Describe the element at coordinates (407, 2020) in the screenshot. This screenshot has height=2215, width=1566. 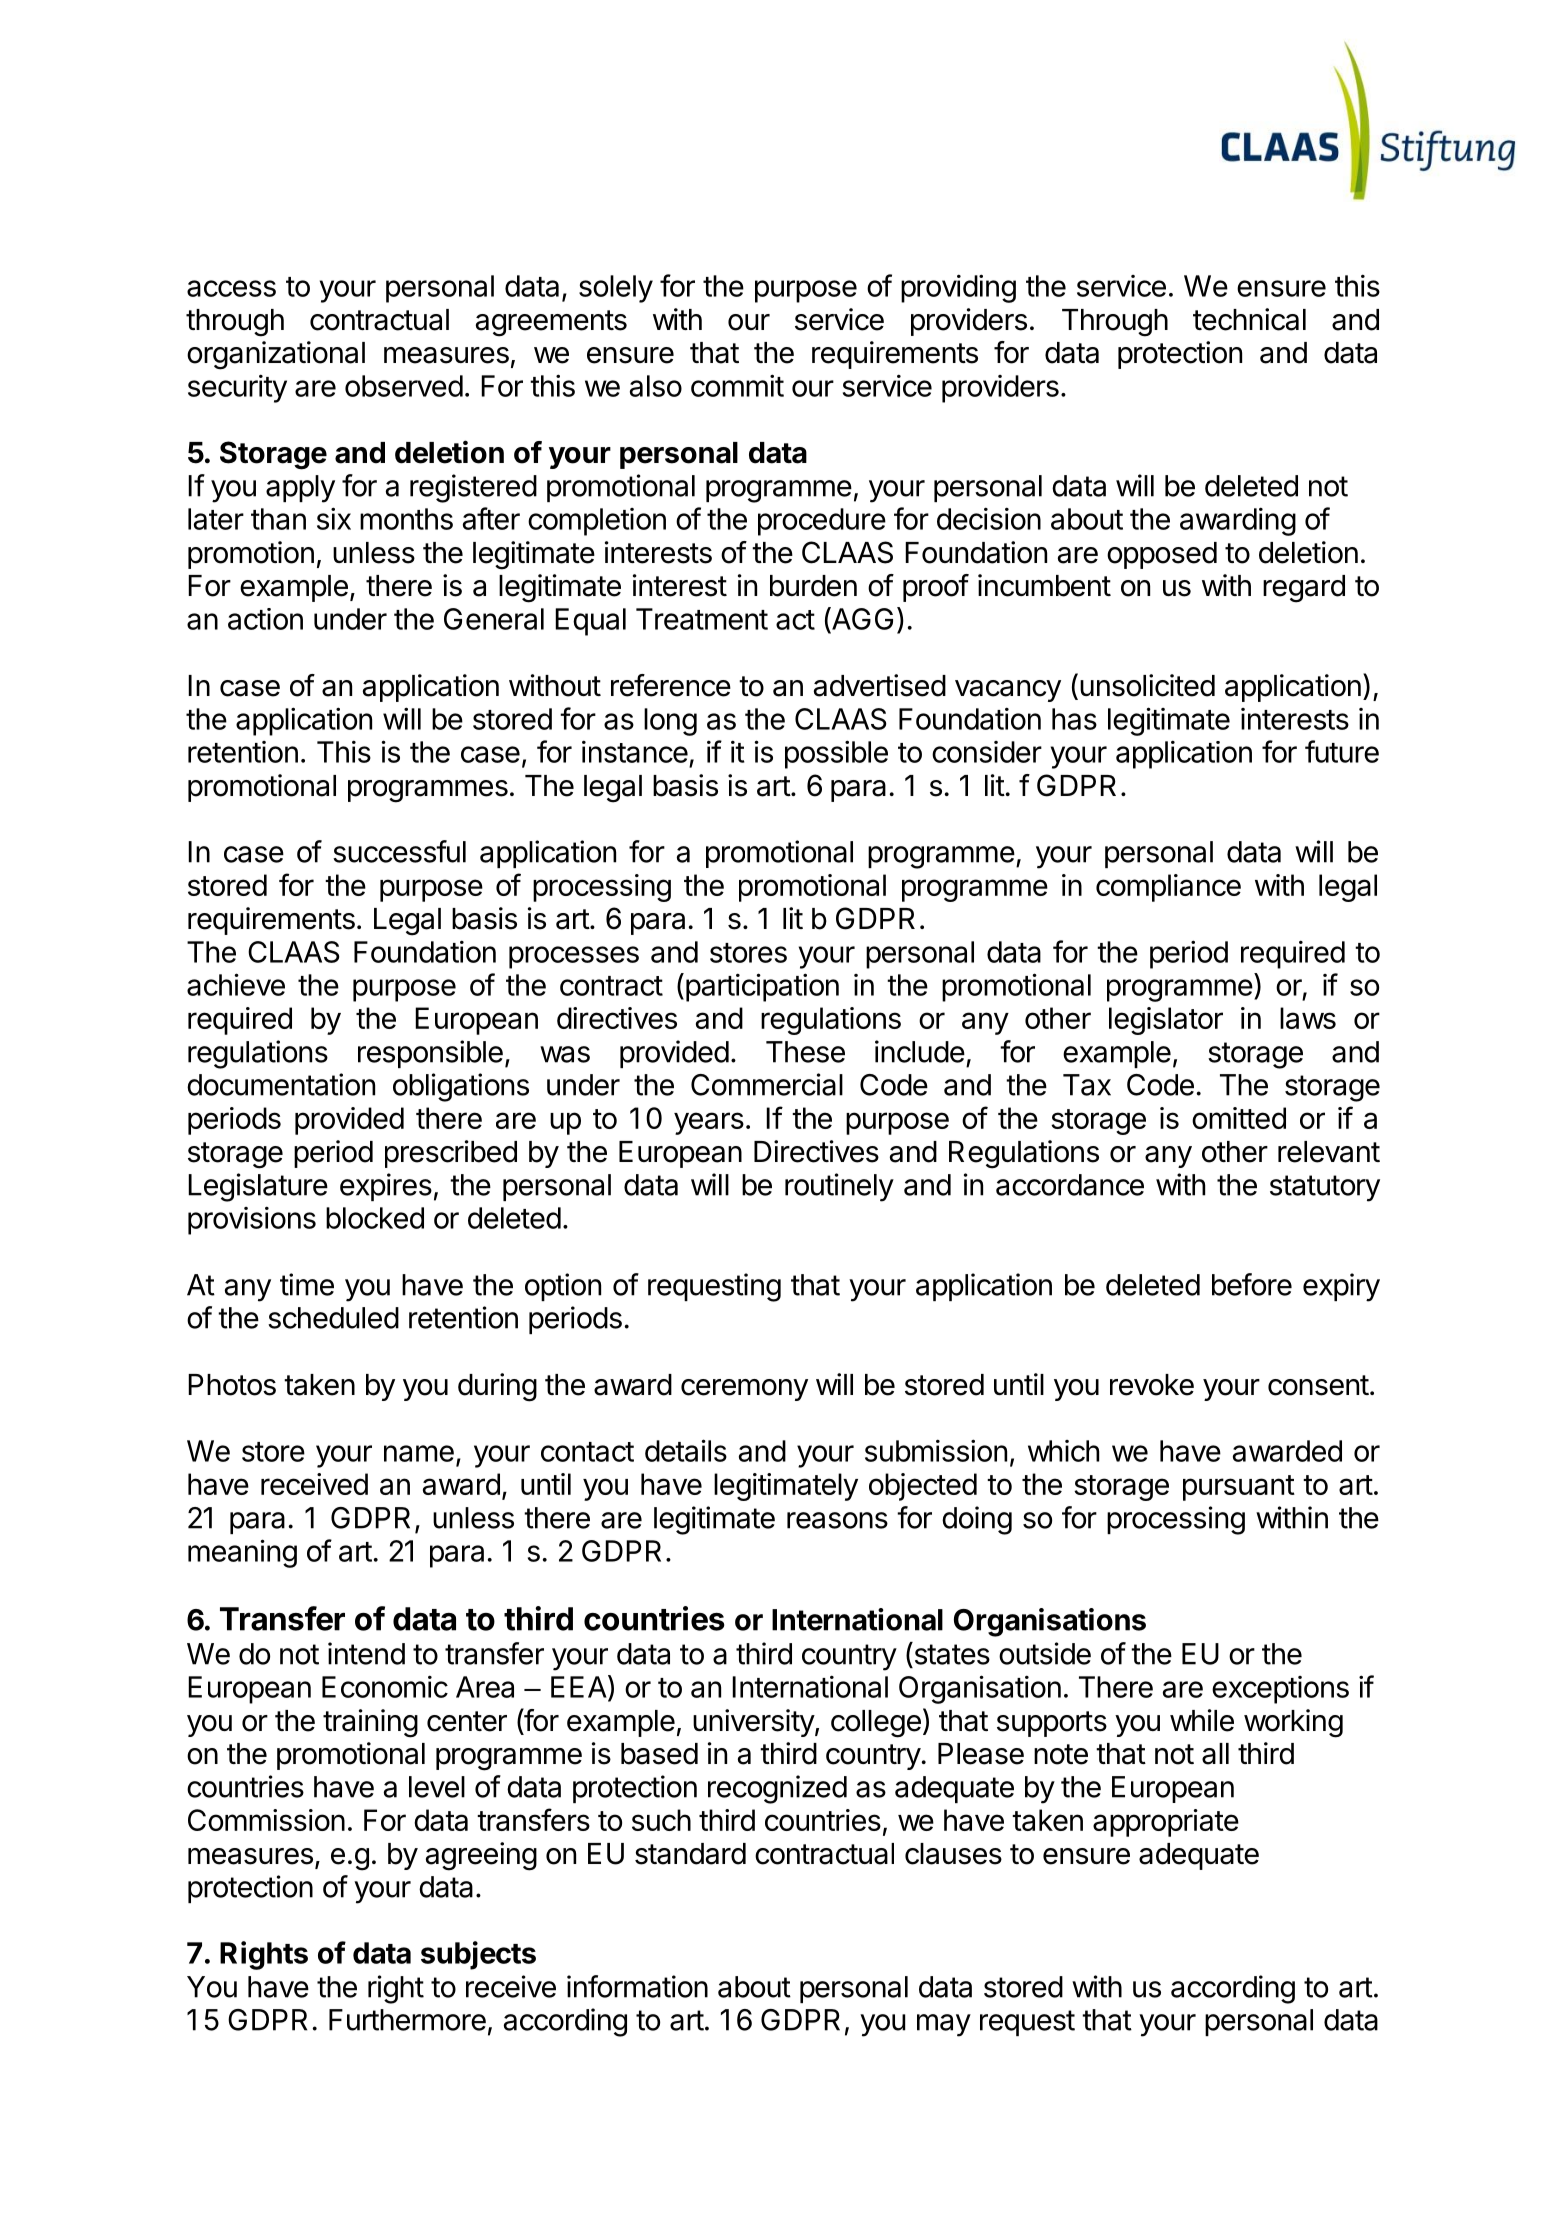
I see `Furthermore` at that location.
